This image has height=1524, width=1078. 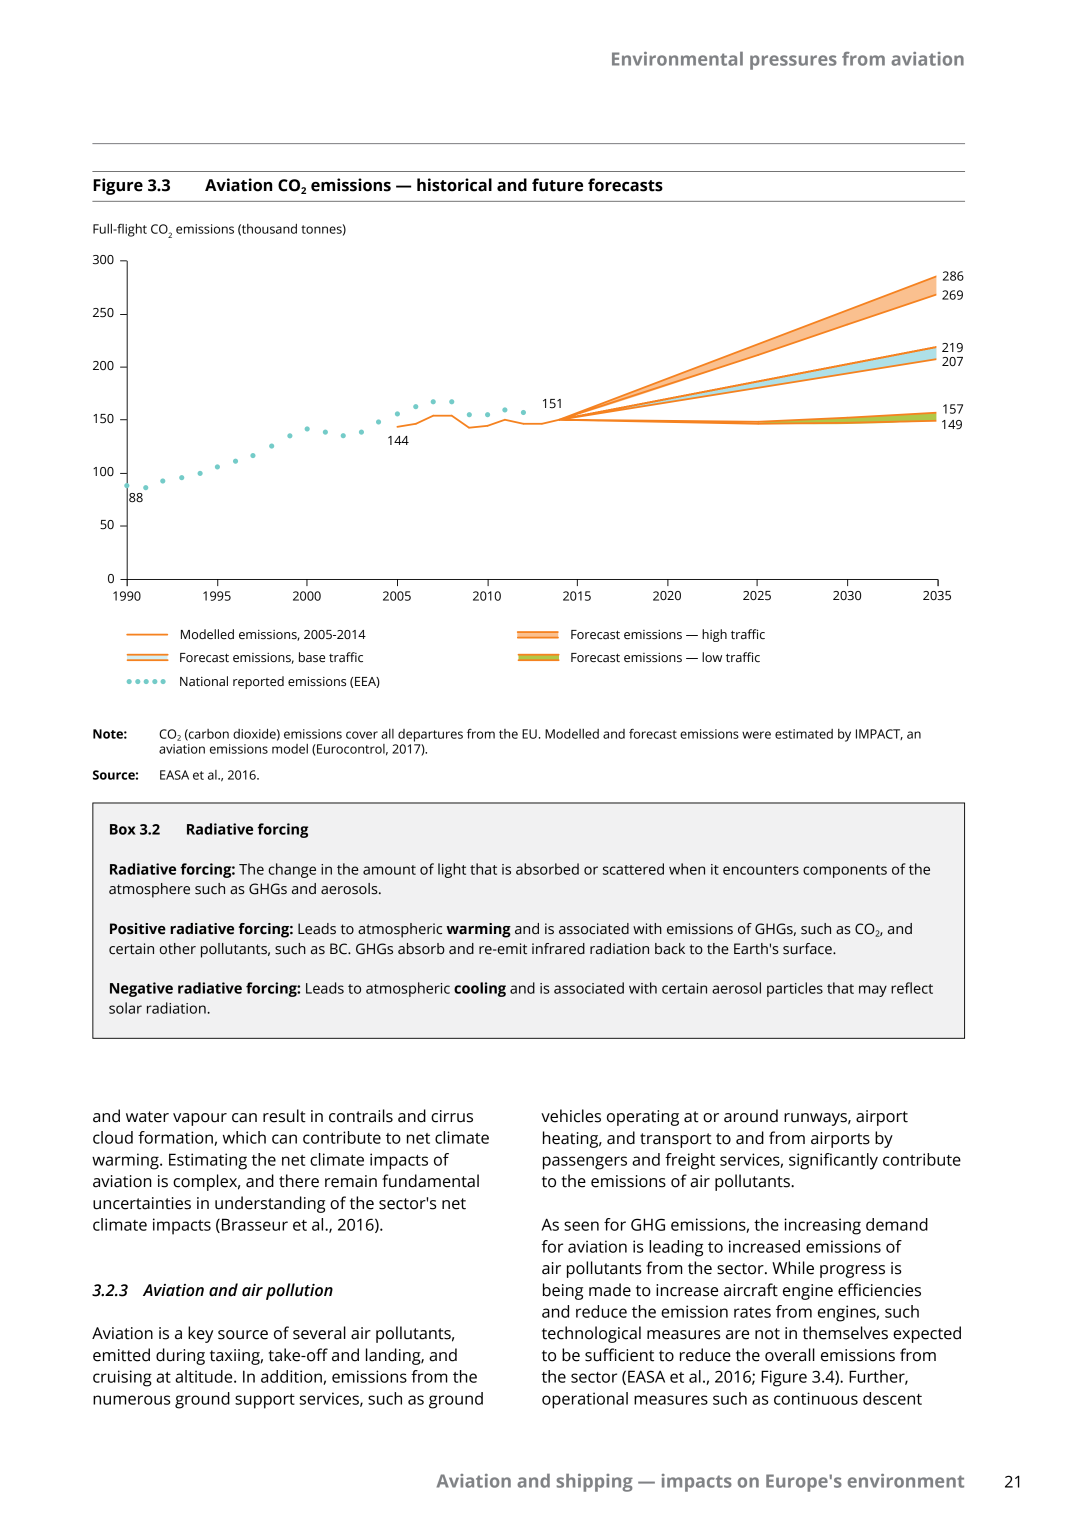 What do you see at coordinates (430, 735) in the image?
I see `departures` at bounding box center [430, 735].
